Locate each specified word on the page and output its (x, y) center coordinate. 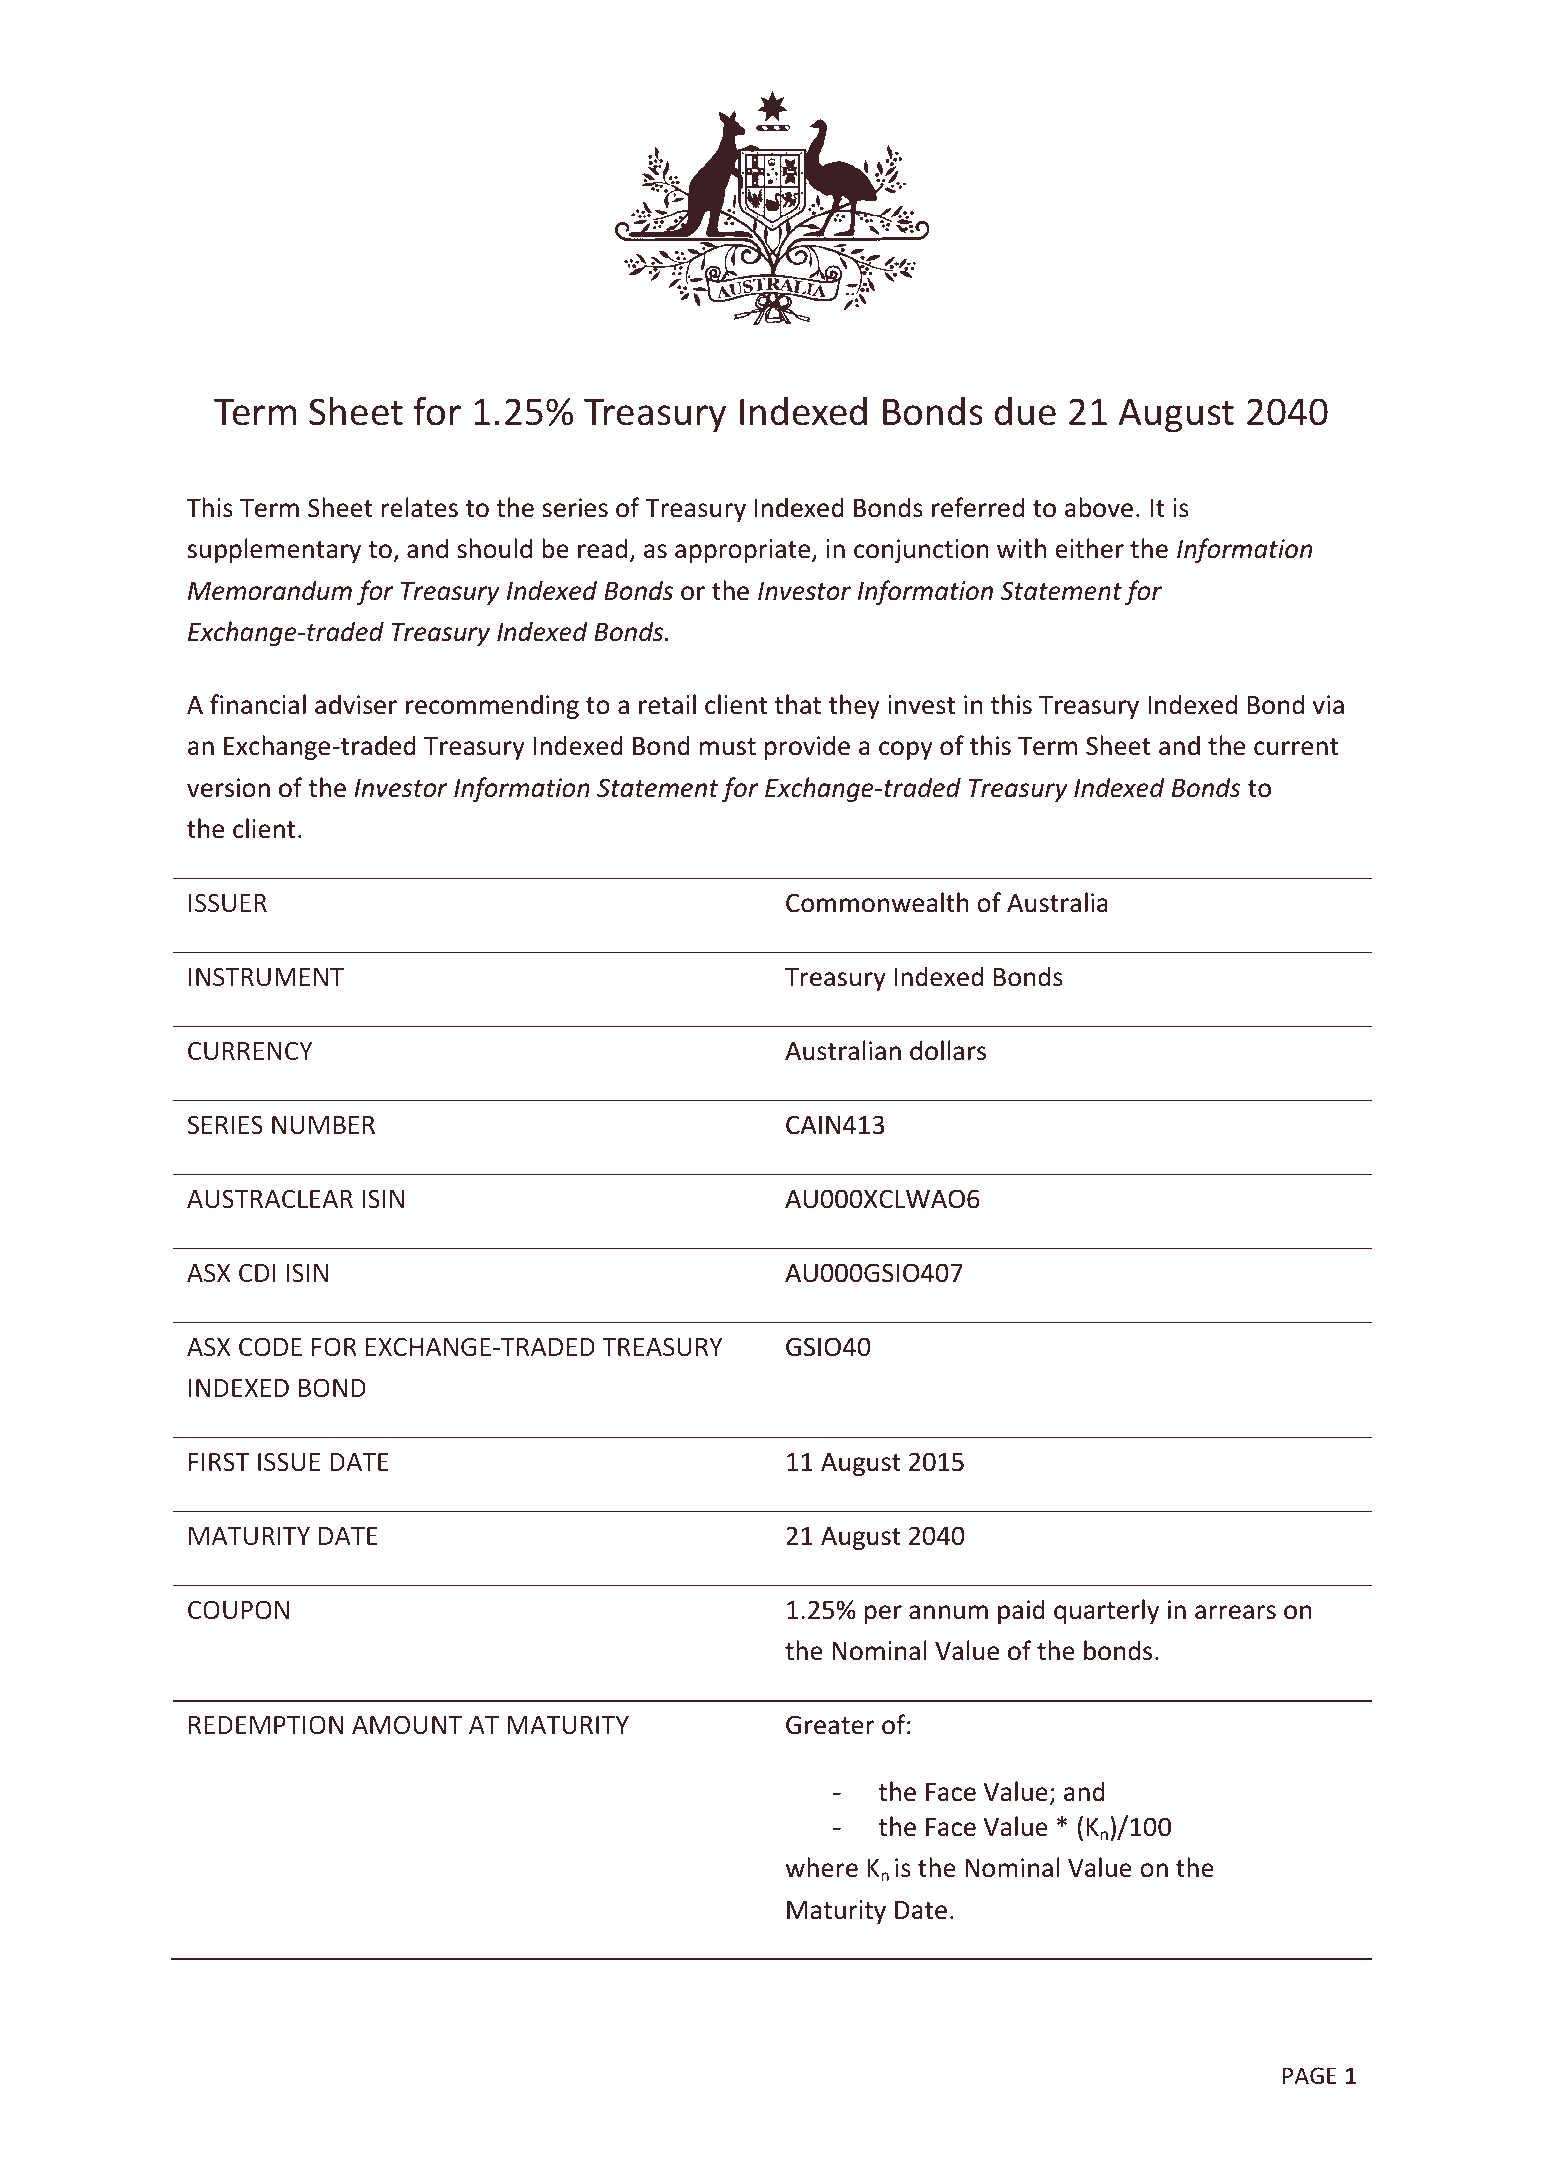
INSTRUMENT (266, 976)
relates (420, 507)
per (883, 1614)
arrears (1235, 1612)
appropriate (744, 551)
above (1099, 507)
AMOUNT (407, 1724)
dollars (948, 1050)
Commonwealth (877, 902)
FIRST (219, 1461)
